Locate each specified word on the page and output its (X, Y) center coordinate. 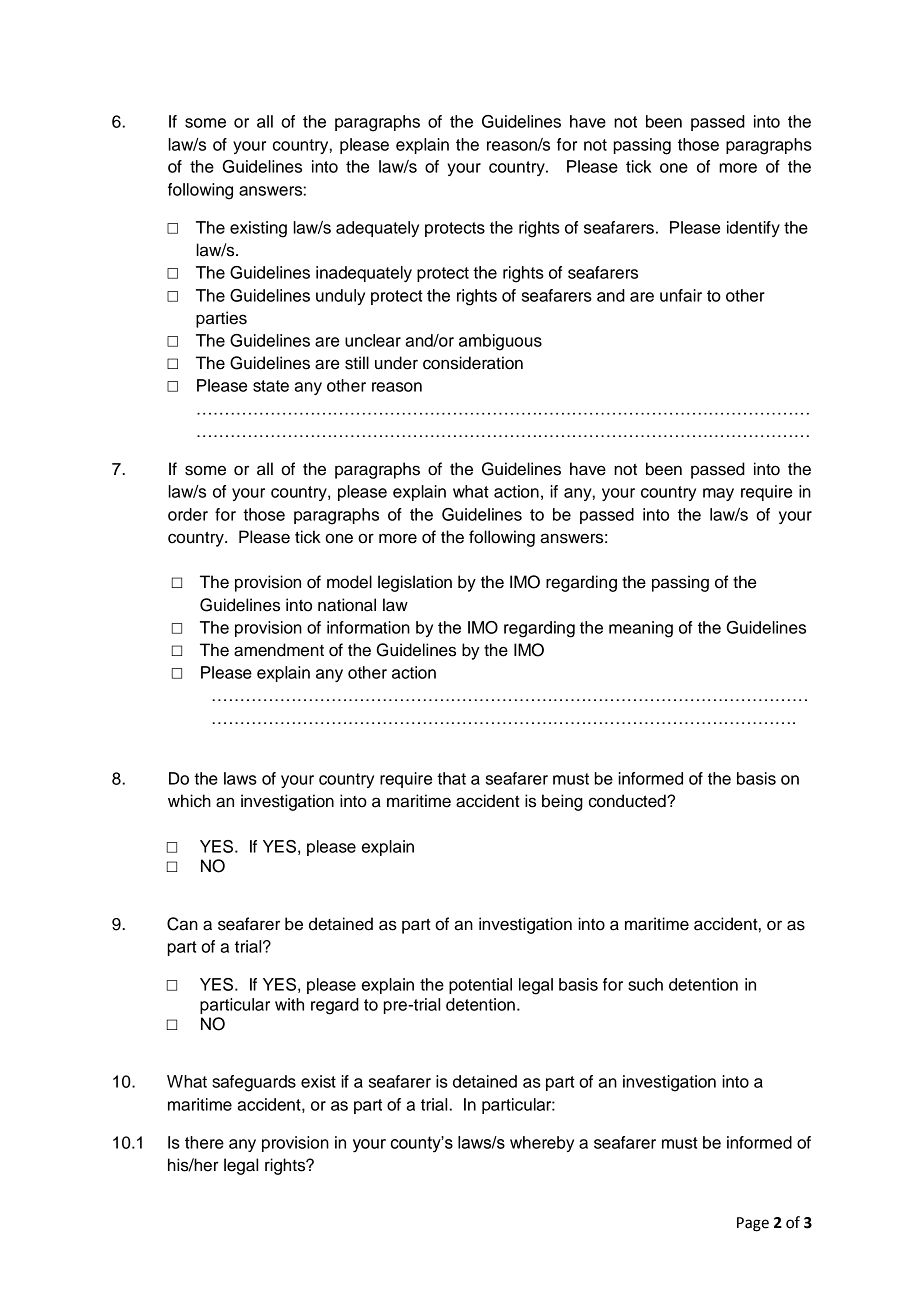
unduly (340, 297)
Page (753, 1224)
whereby (542, 1144)
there (204, 1142)
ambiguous (500, 342)
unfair (681, 295)
